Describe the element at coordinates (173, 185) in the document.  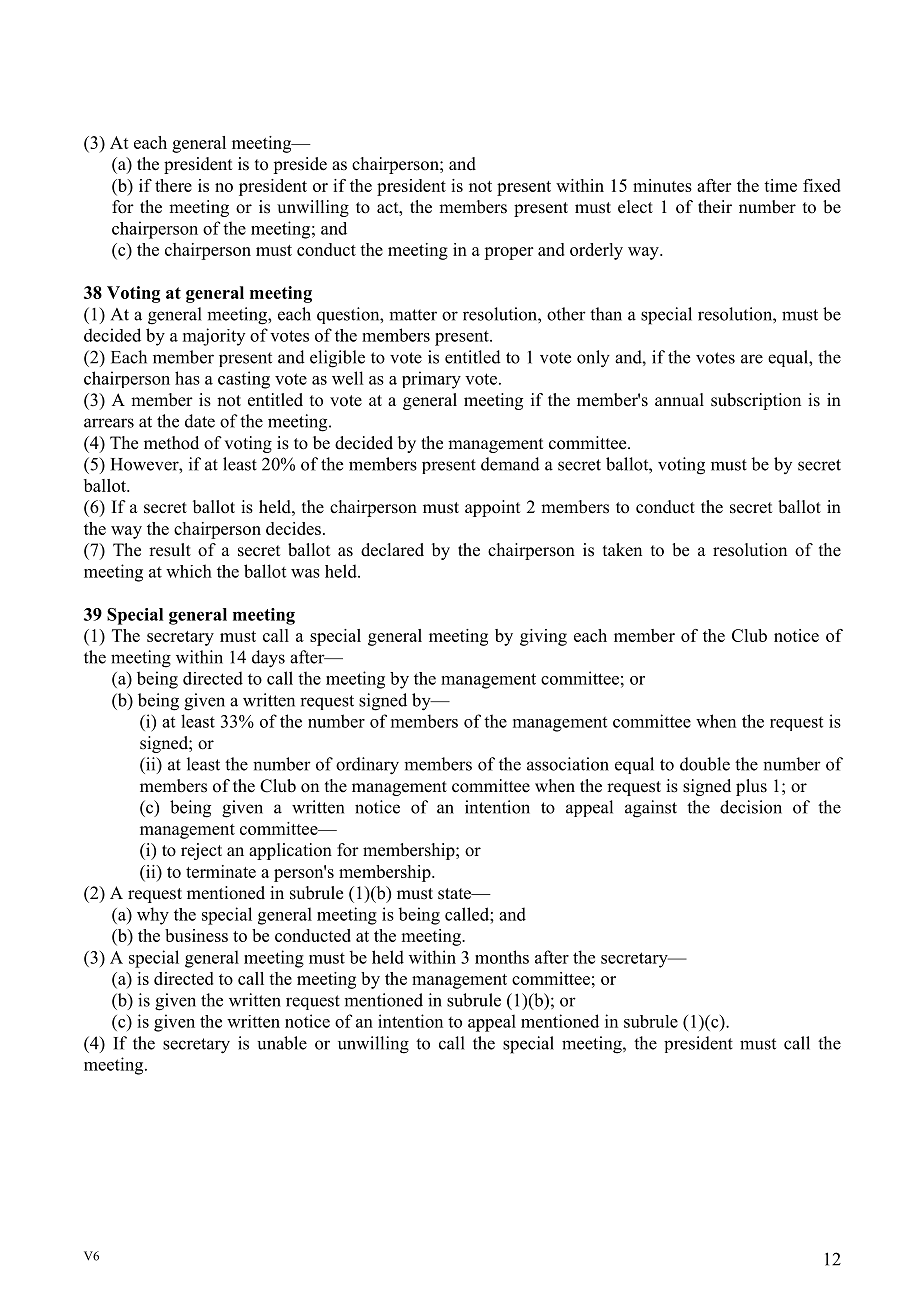
I see `there` at that location.
